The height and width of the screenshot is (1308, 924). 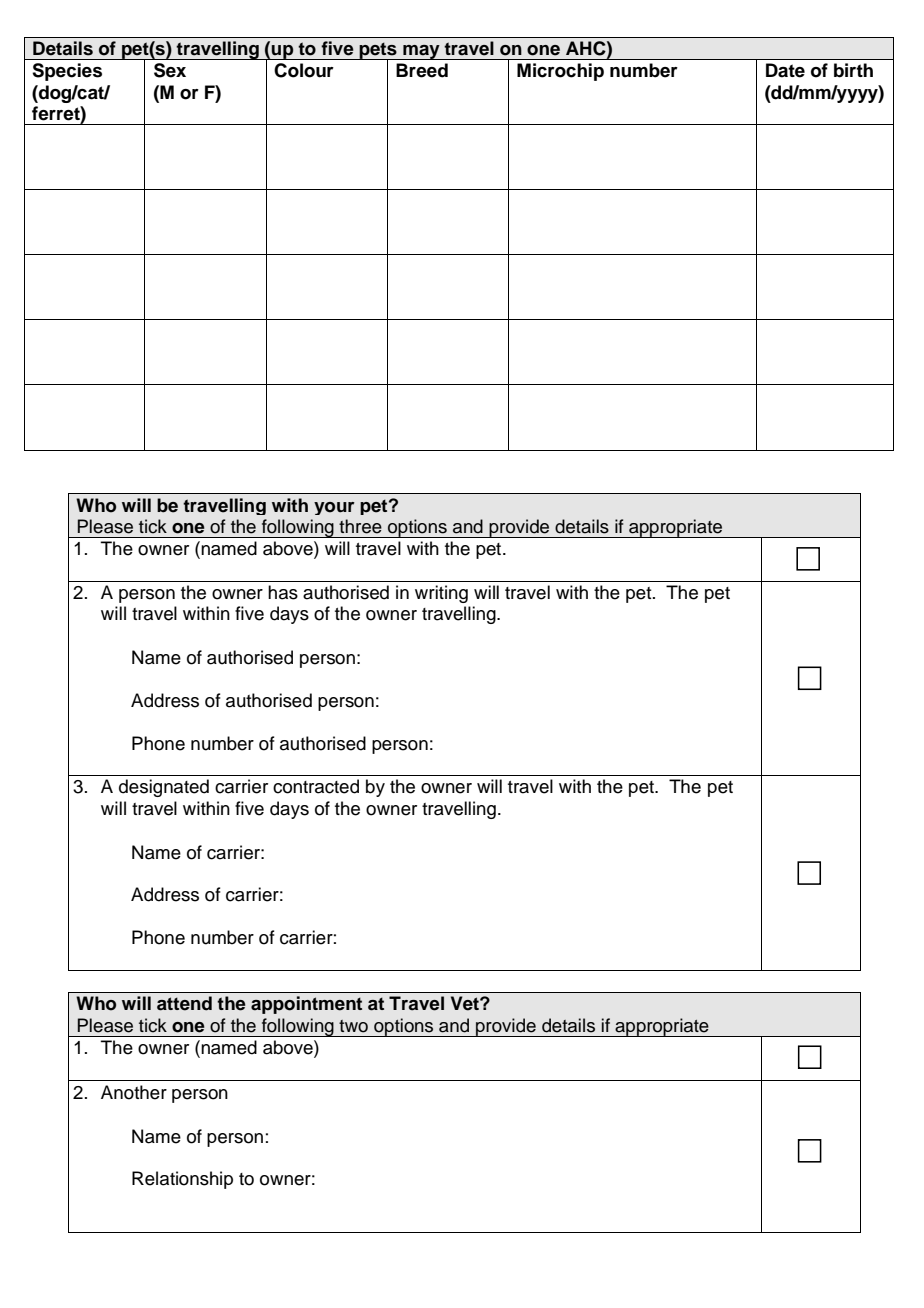 I want to click on Relationship, so click(x=182, y=1180).
